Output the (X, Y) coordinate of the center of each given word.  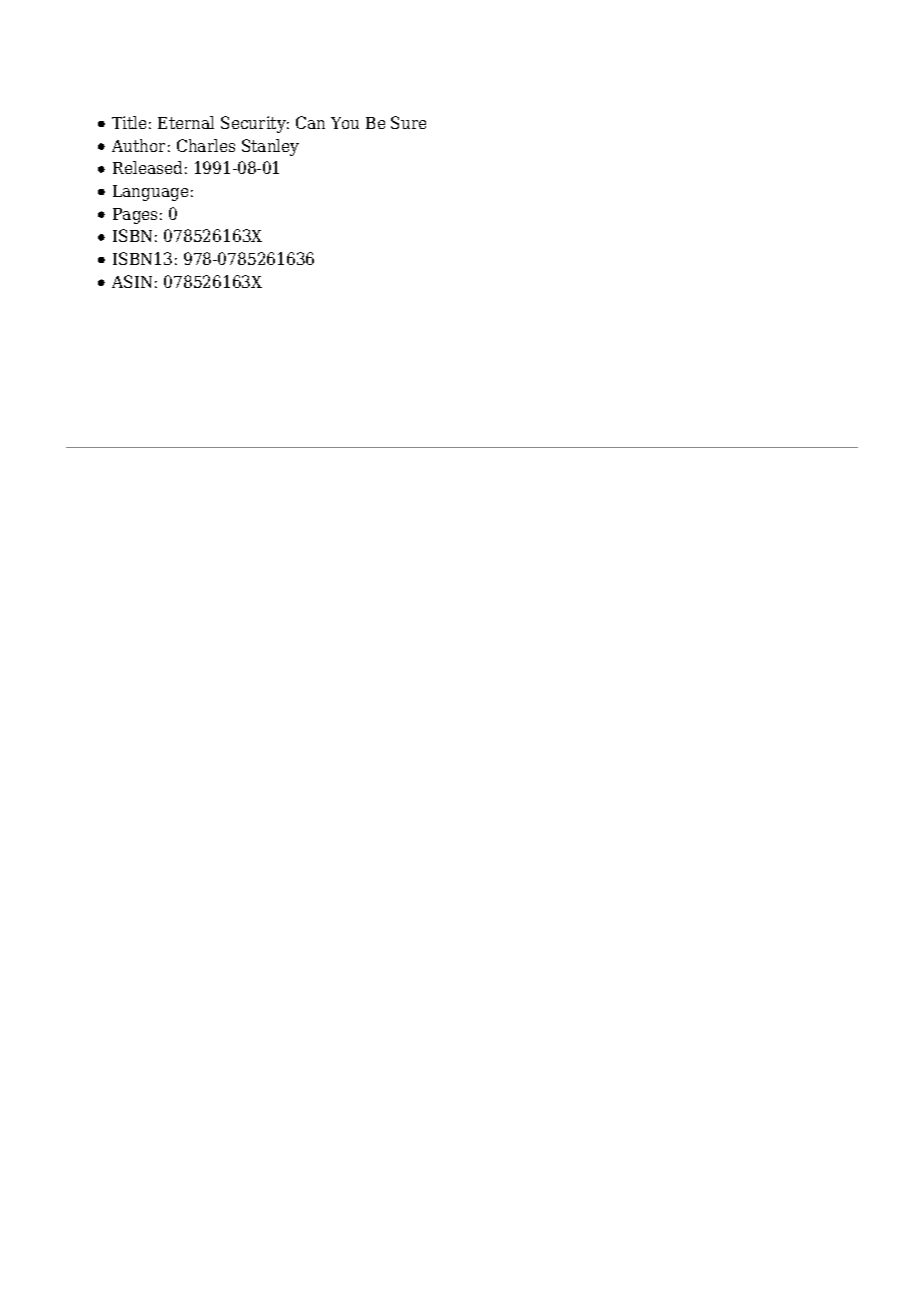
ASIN (132, 281)
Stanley (270, 147)
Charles (206, 145)
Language (150, 193)
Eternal (186, 122)
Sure (408, 122)
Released (147, 167)
